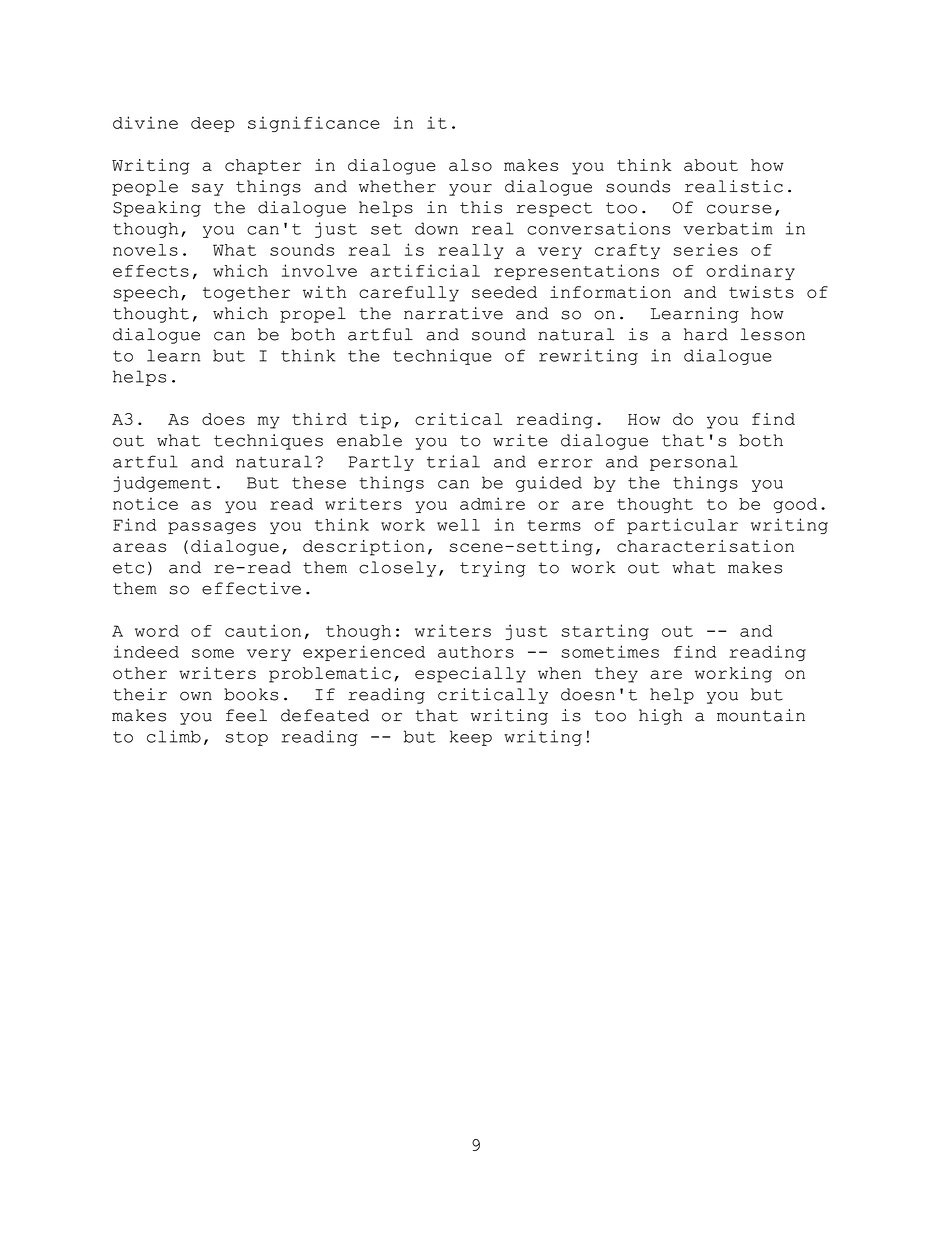 The image size is (952, 1233). What do you see at coordinates (493, 569) in the image?
I see `trying` at bounding box center [493, 569].
